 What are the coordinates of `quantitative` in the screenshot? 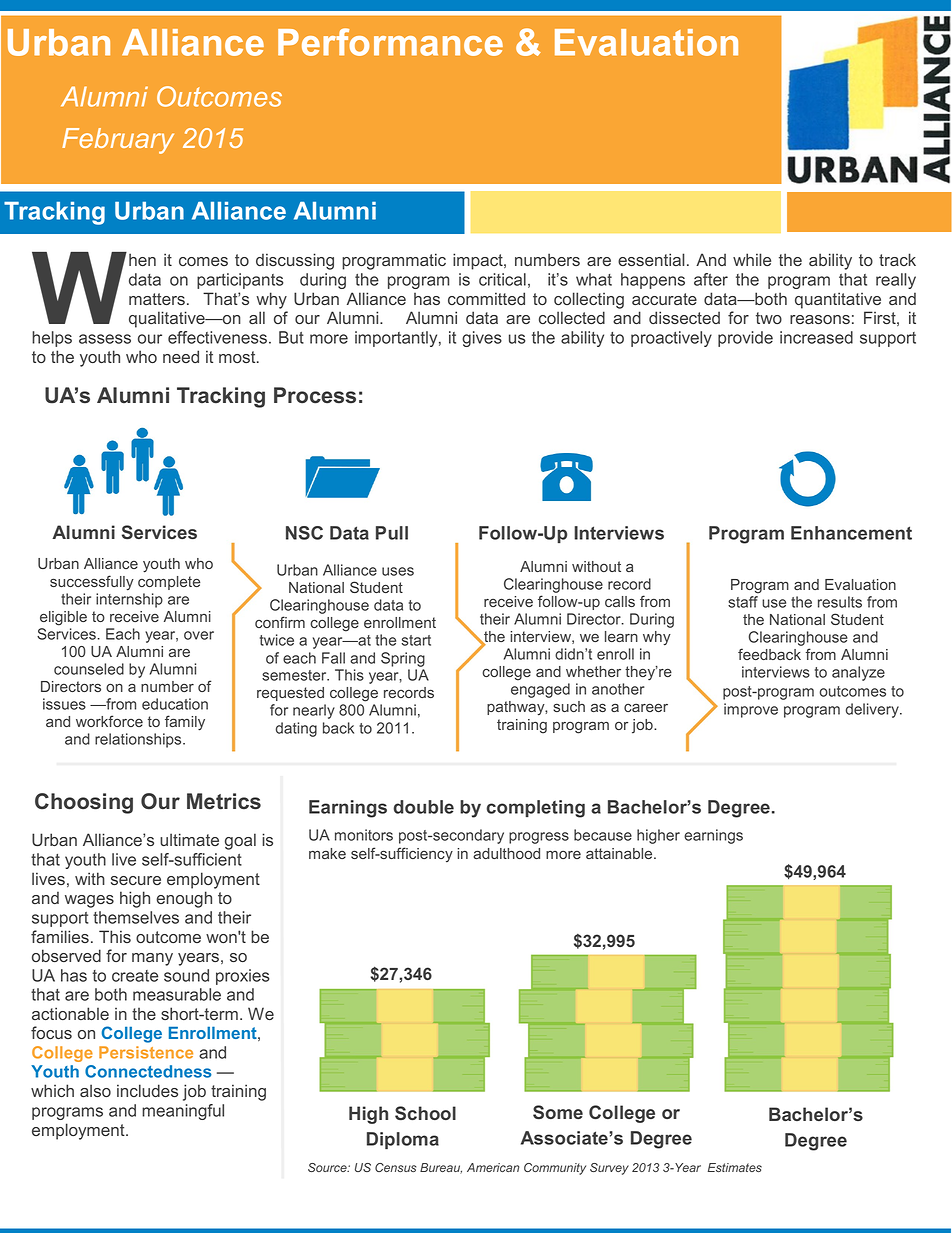 It's located at (838, 300).
